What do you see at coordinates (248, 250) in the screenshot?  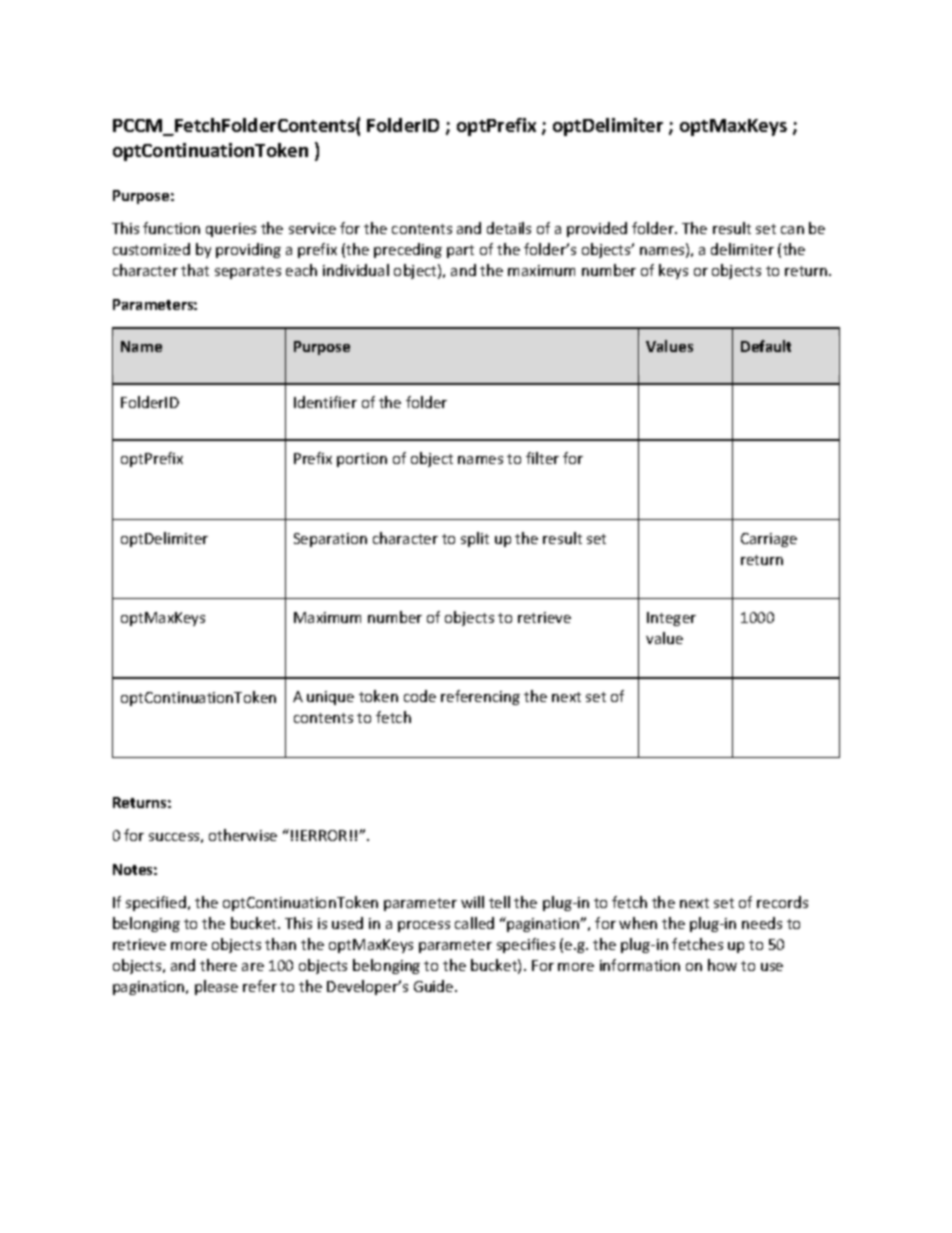 I see `providing` at bounding box center [248, 250].
